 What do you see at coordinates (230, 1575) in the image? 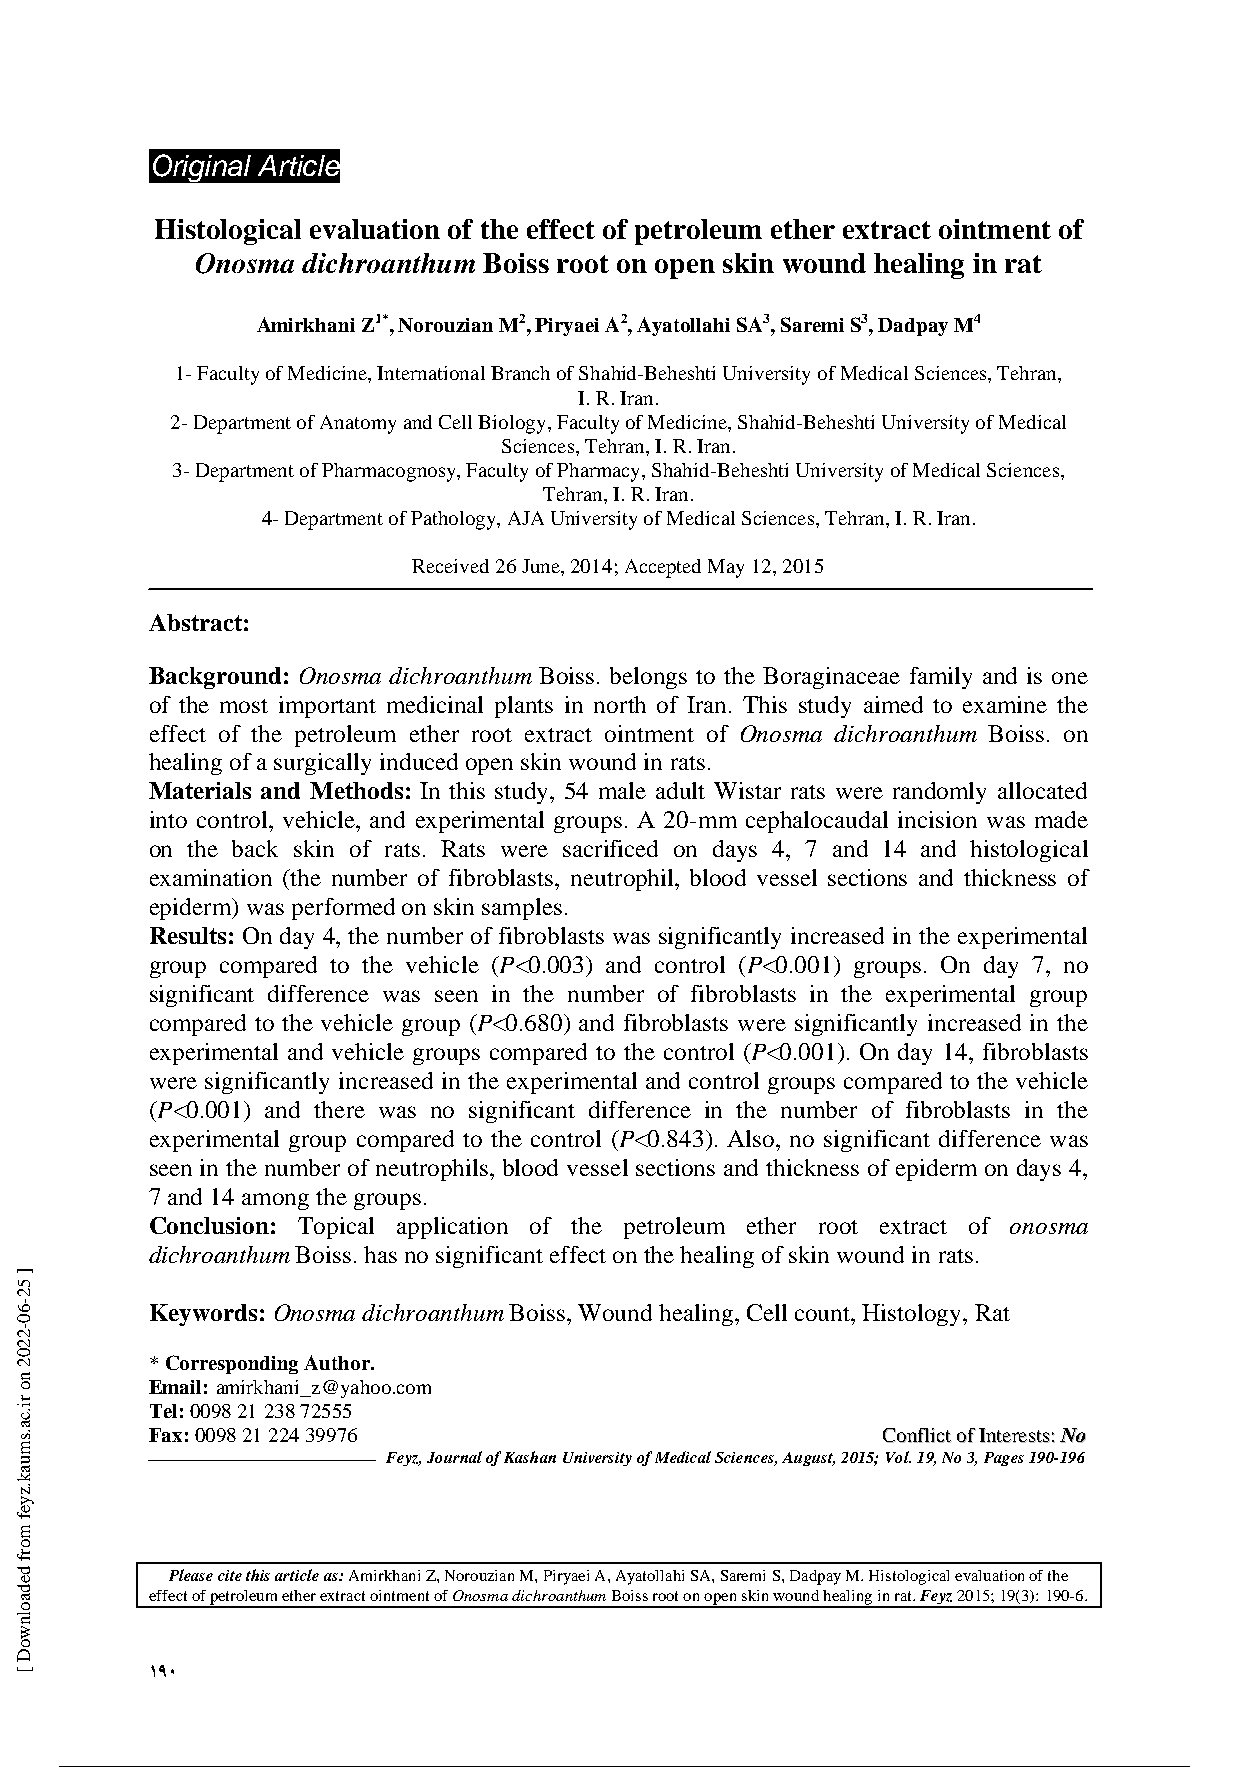
I see `cite` at bounding box center [230, 1575].
